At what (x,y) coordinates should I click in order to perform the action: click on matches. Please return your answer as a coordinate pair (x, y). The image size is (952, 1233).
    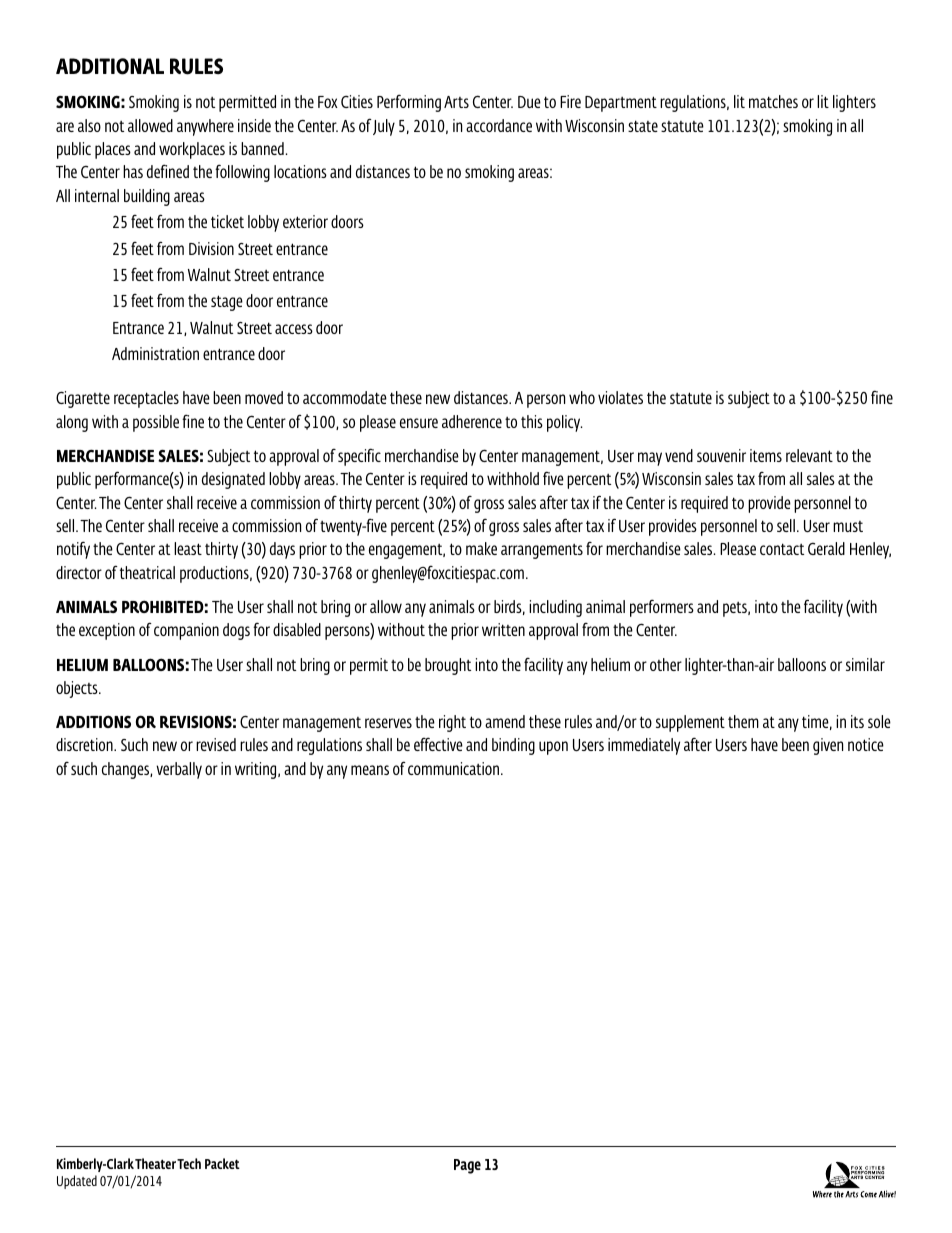
    Looking at the image, I should click on (773, 101).
